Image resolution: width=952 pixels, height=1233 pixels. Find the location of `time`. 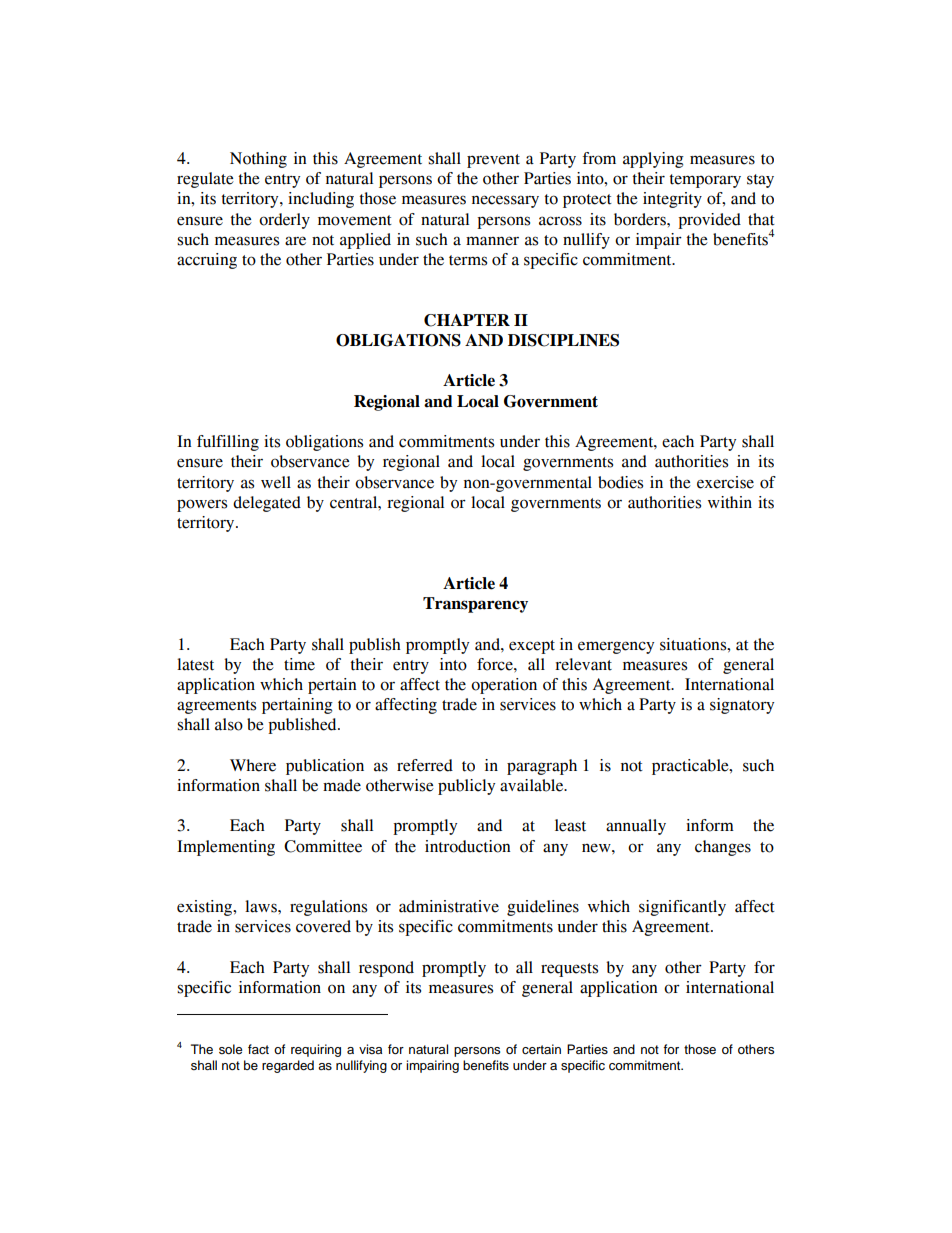

time is located at coordinates (299, 664).
